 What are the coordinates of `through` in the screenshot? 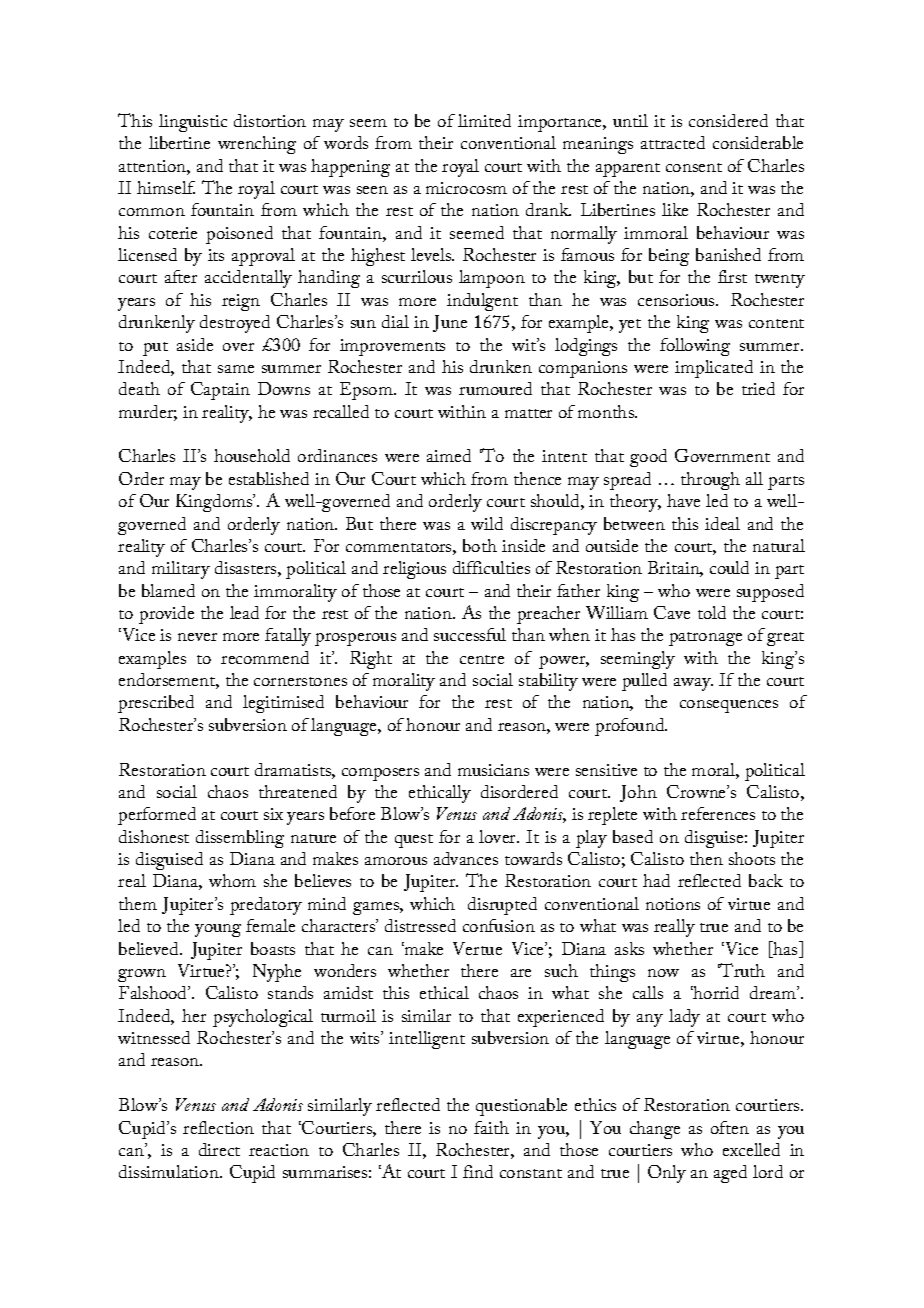 It's located at (710, 481).
